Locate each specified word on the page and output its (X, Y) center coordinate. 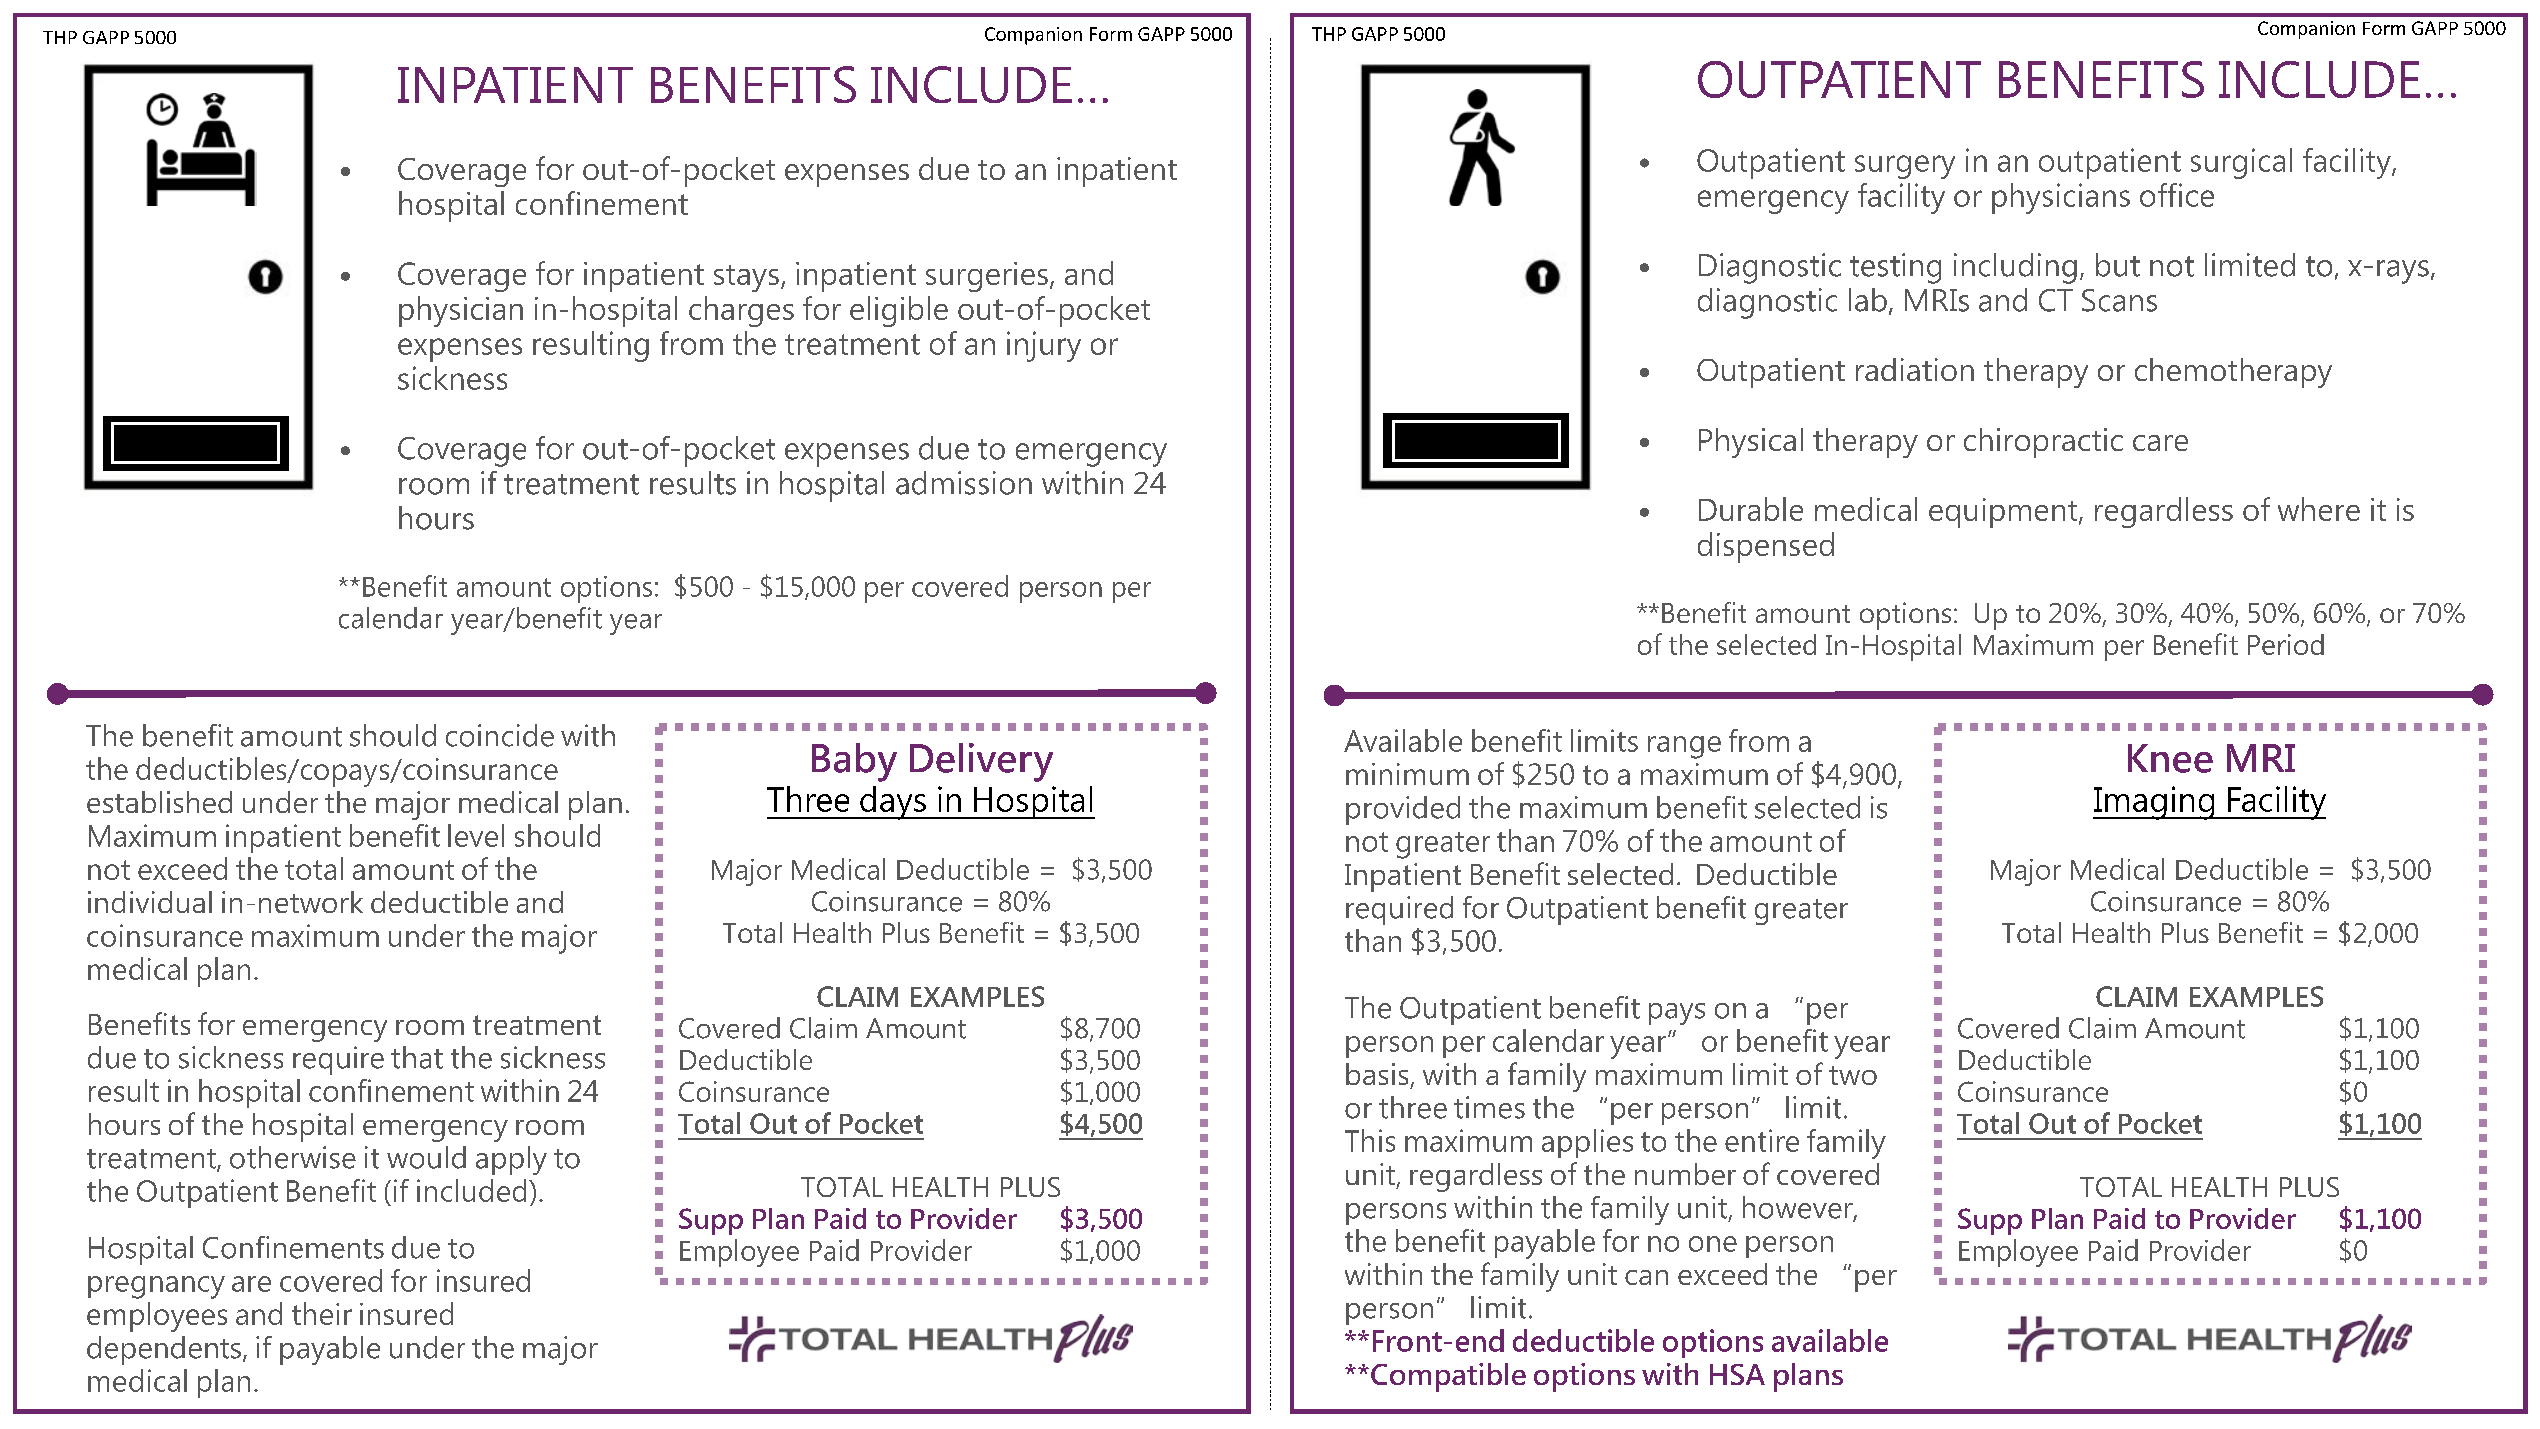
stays (746, 278)
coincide (500, 735)
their (322, 1313)
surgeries (987, 277)
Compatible (1448, 1377)
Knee (2170, 758)
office (2177, 195)
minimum (1407, 774)
